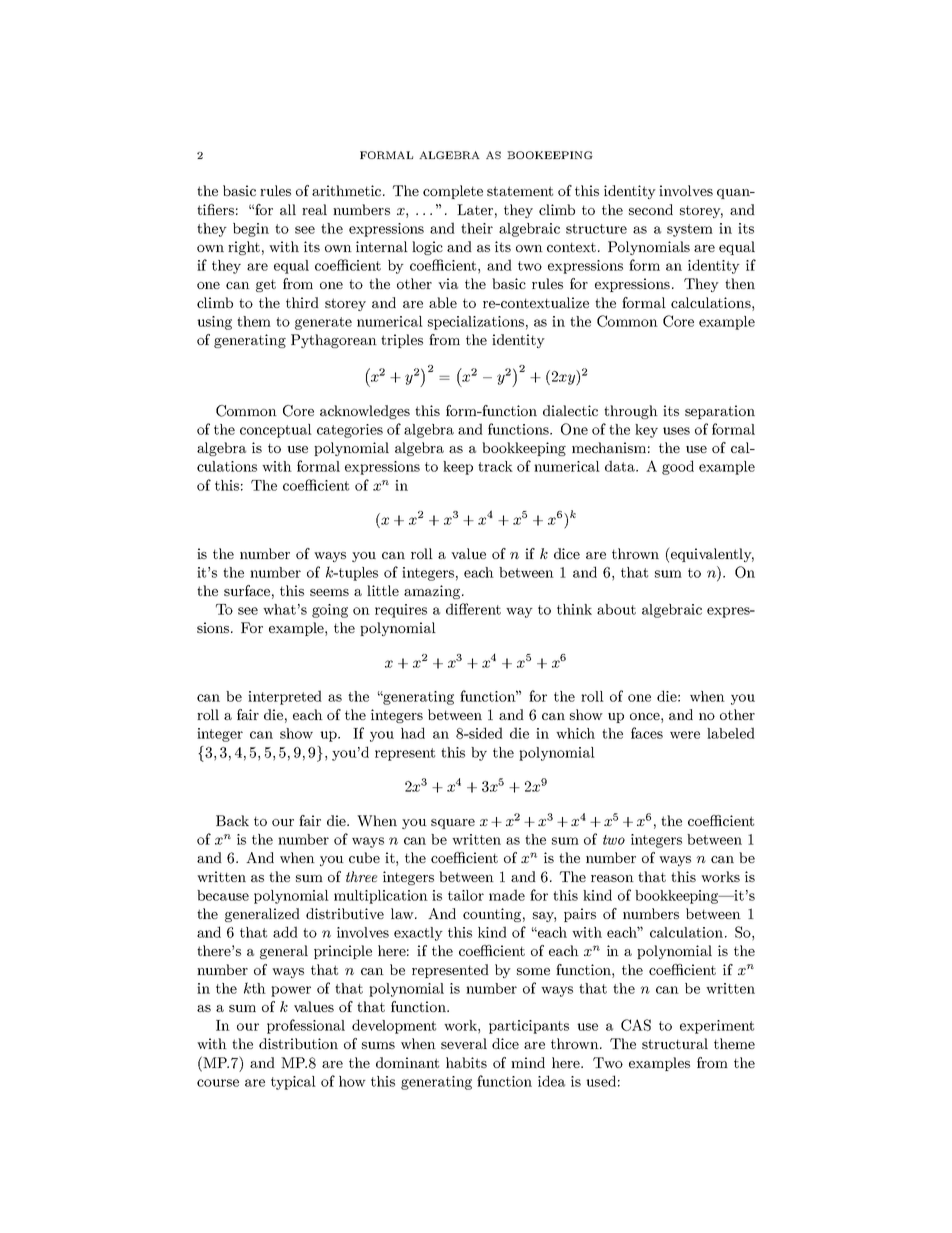 This image has height=1233, width=952. What do you see at coordinates (473, 609) in the image?
I see `different` at bounding box center [473, 609].
